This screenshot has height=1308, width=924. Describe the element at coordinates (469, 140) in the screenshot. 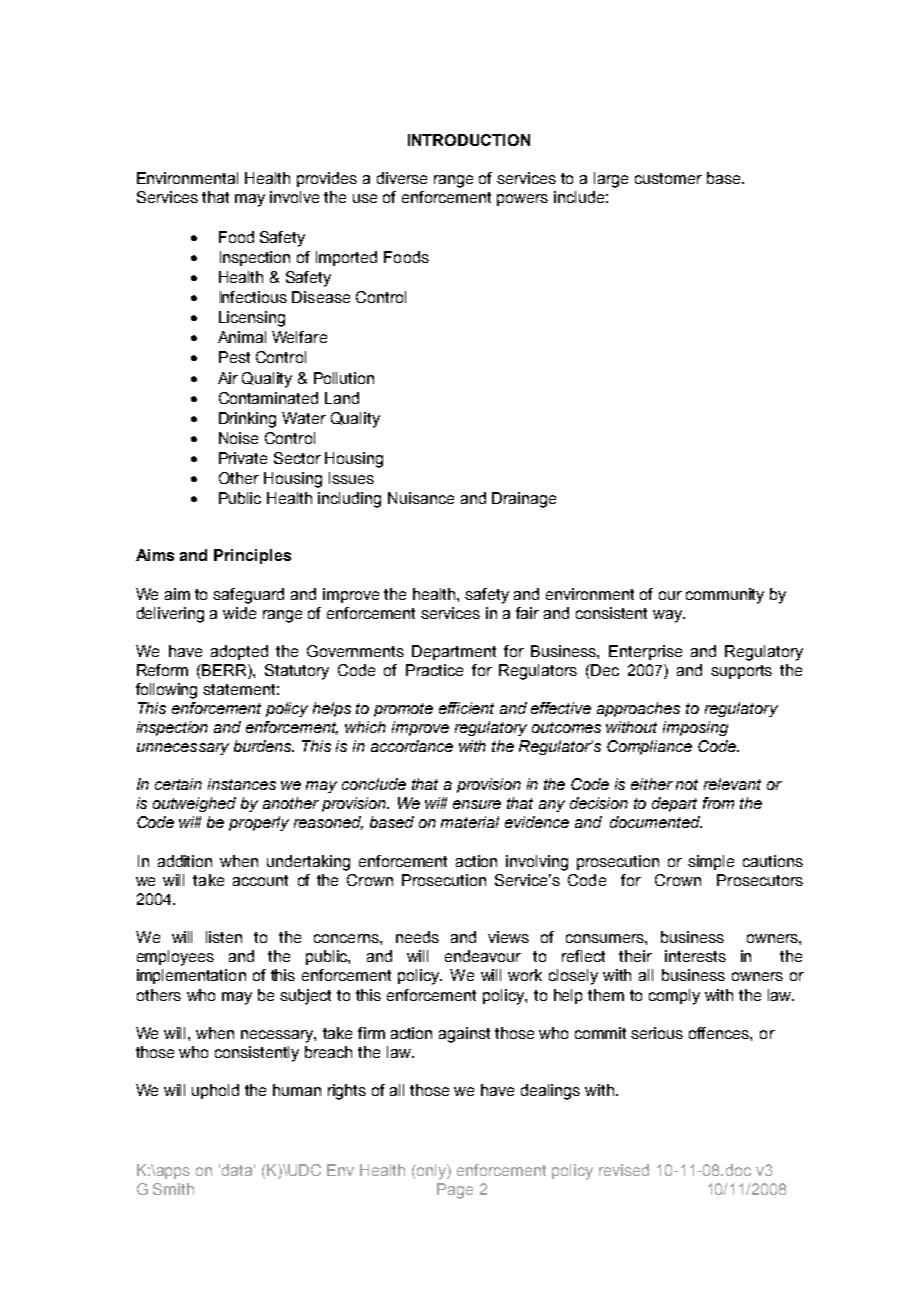

I see `INTRODUCTION` at that location.
